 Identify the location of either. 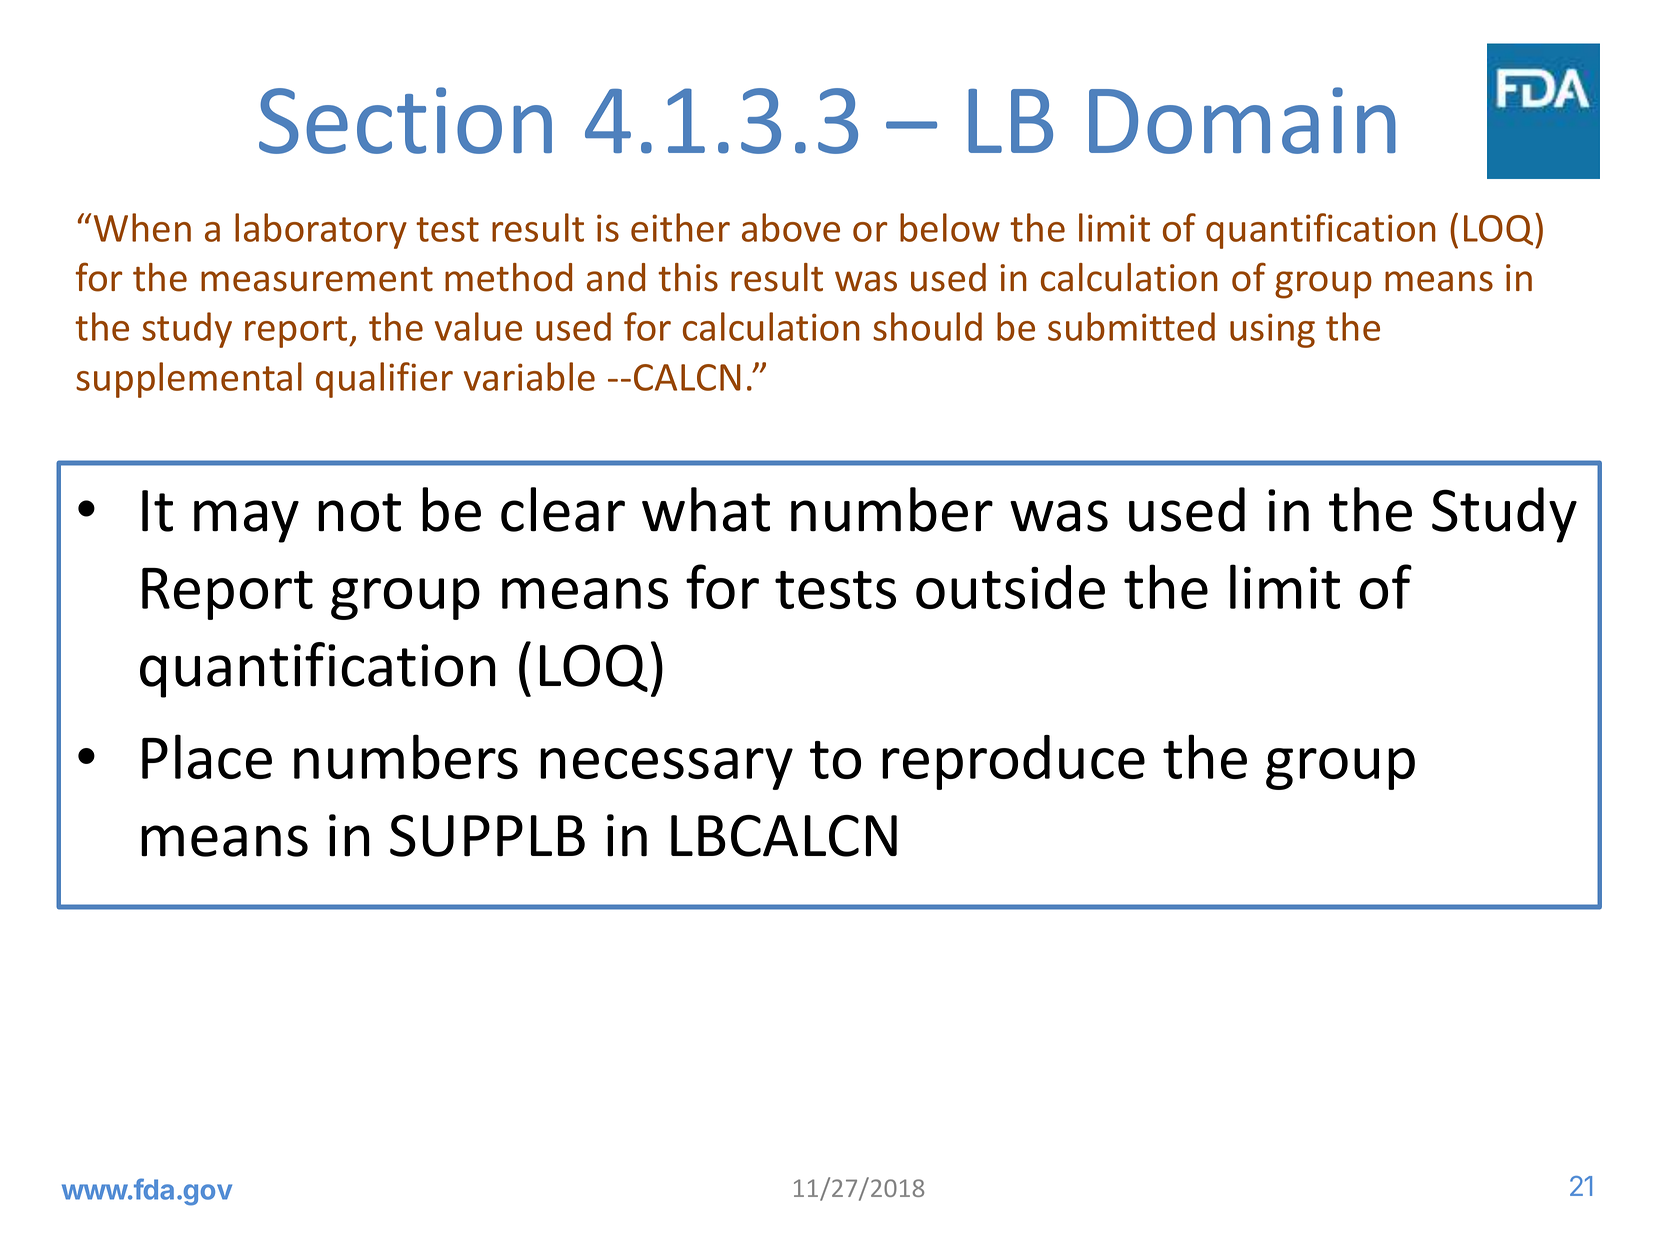
(680, 227).
